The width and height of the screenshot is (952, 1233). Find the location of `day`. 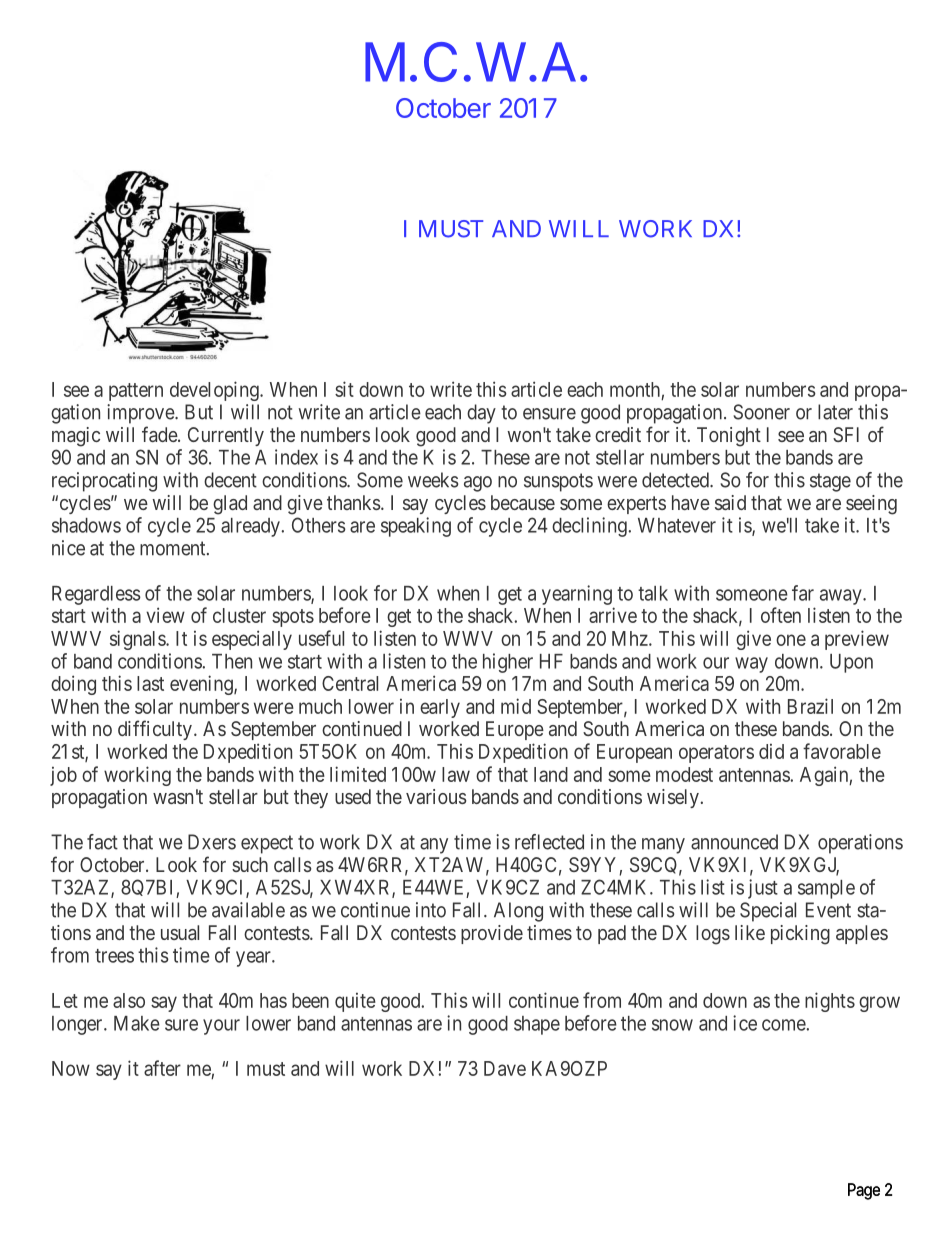

day is located at coordinates (481, 414).
